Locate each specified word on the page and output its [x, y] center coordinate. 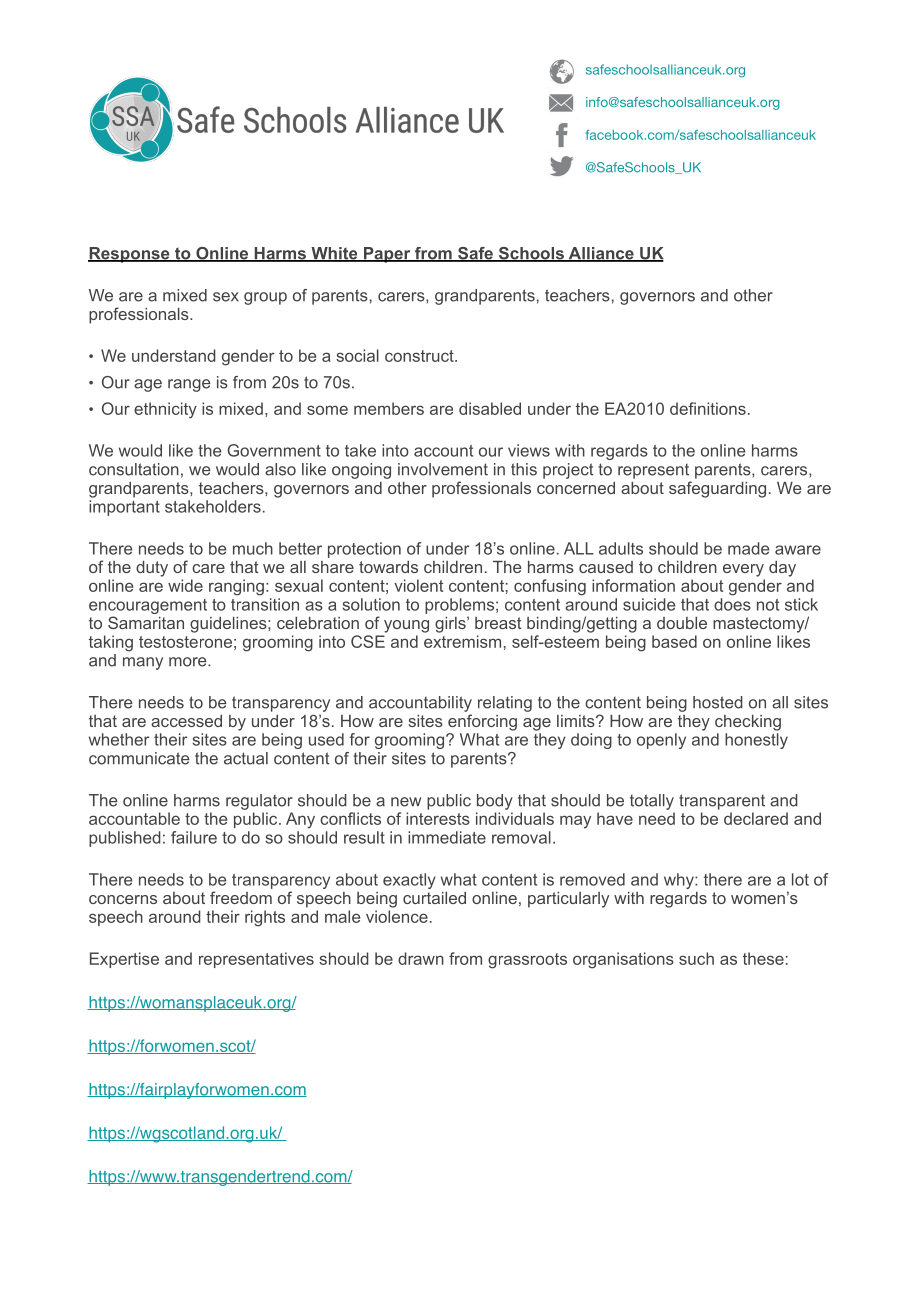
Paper [387, 255]
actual [246, 758]
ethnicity [165, 410]
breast [498, 623]
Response [130, 255]
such [696, 958]
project [568, 471]
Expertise [124, 960]
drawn [421, 958]
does [732, 604]
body [495, 802]
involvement [443, 469]
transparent [722, 802]
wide [185, 585]
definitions [708, 408]
